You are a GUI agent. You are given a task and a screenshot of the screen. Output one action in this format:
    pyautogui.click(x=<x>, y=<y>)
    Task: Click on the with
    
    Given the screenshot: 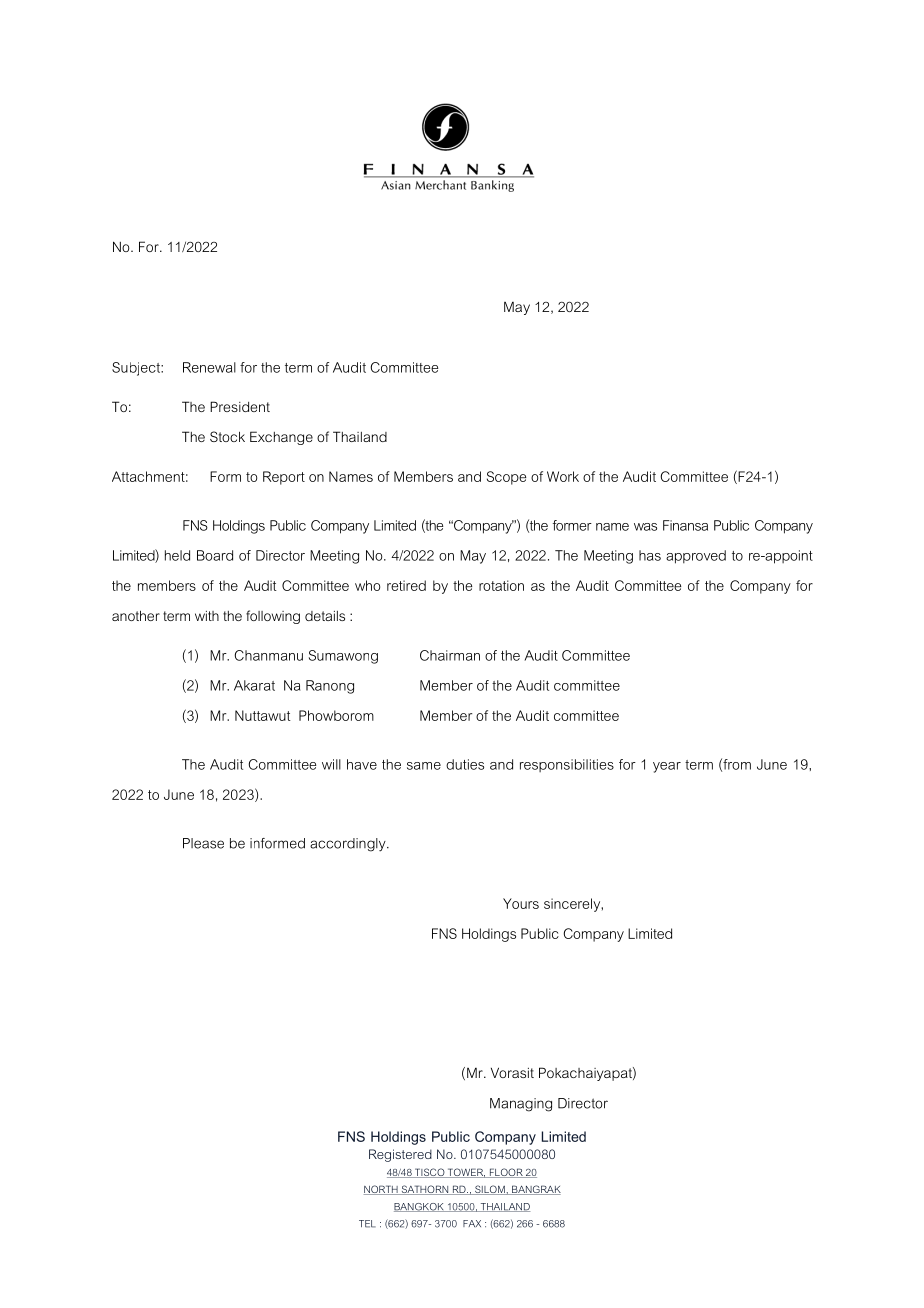 What is the action you would take?
    pyautogui.click(x=207, y=616)
